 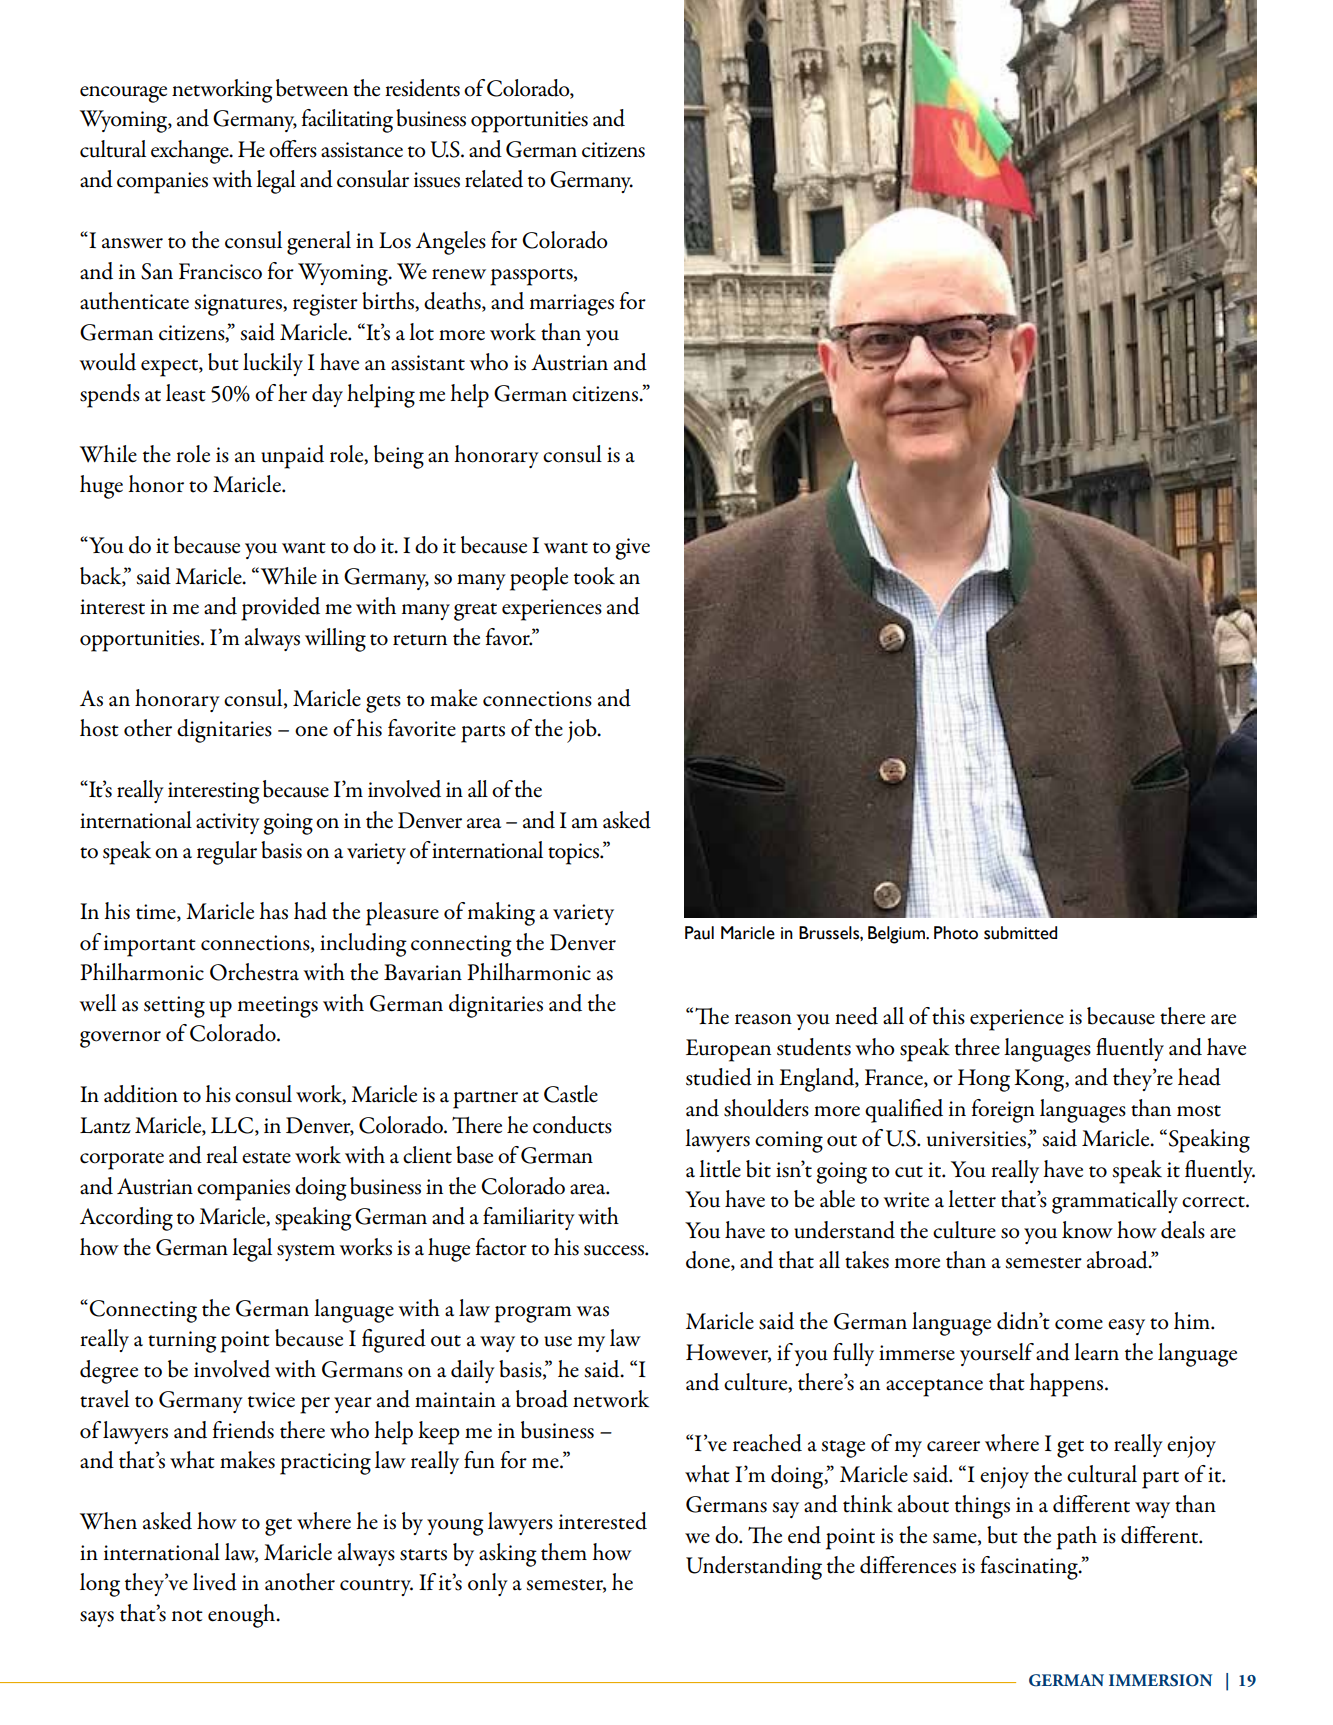 I want to click on submitted, so click(x=1020, y=933).
